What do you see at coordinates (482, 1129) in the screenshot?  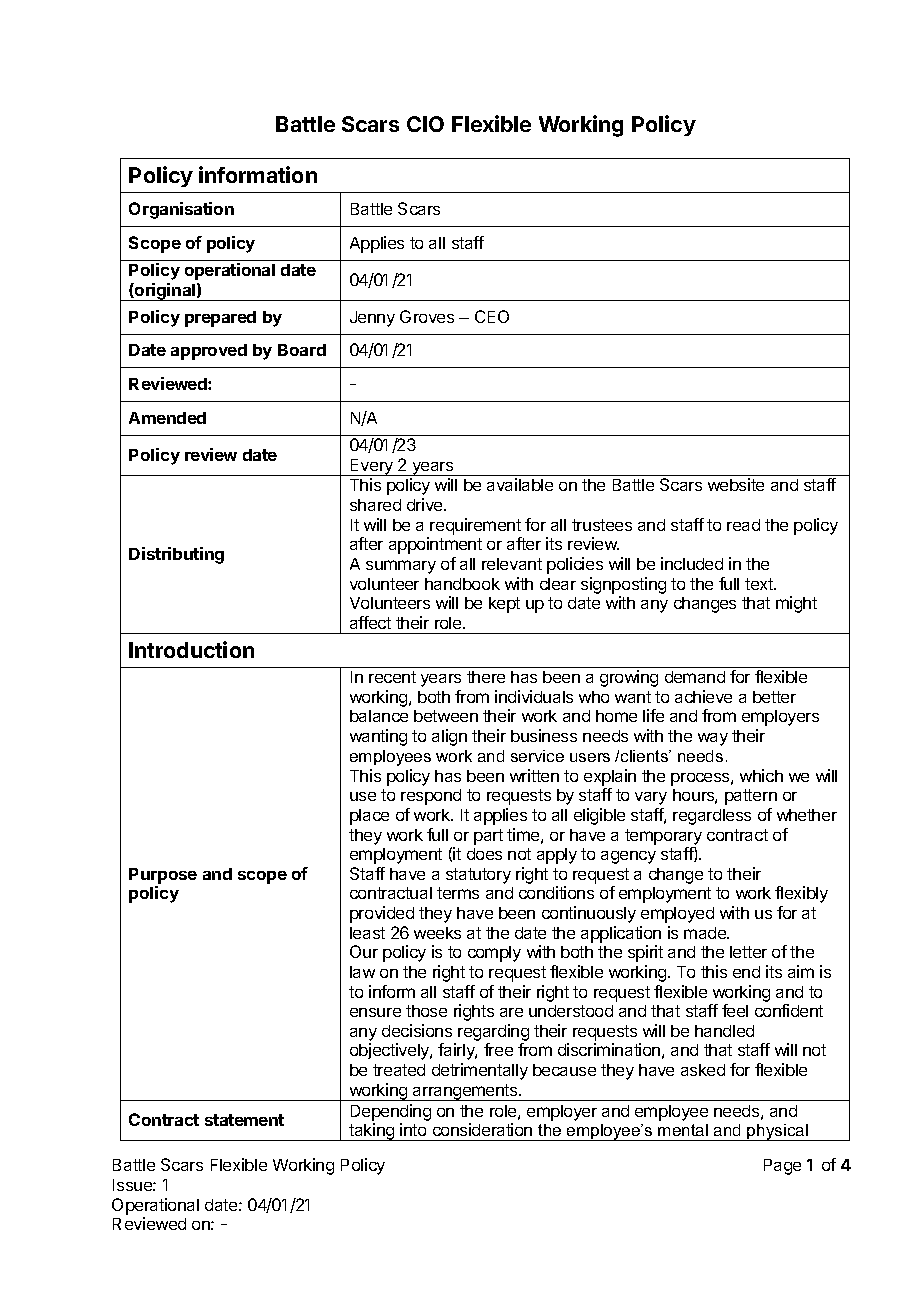 I see `consideration` at bounding box center [482, 1129].
